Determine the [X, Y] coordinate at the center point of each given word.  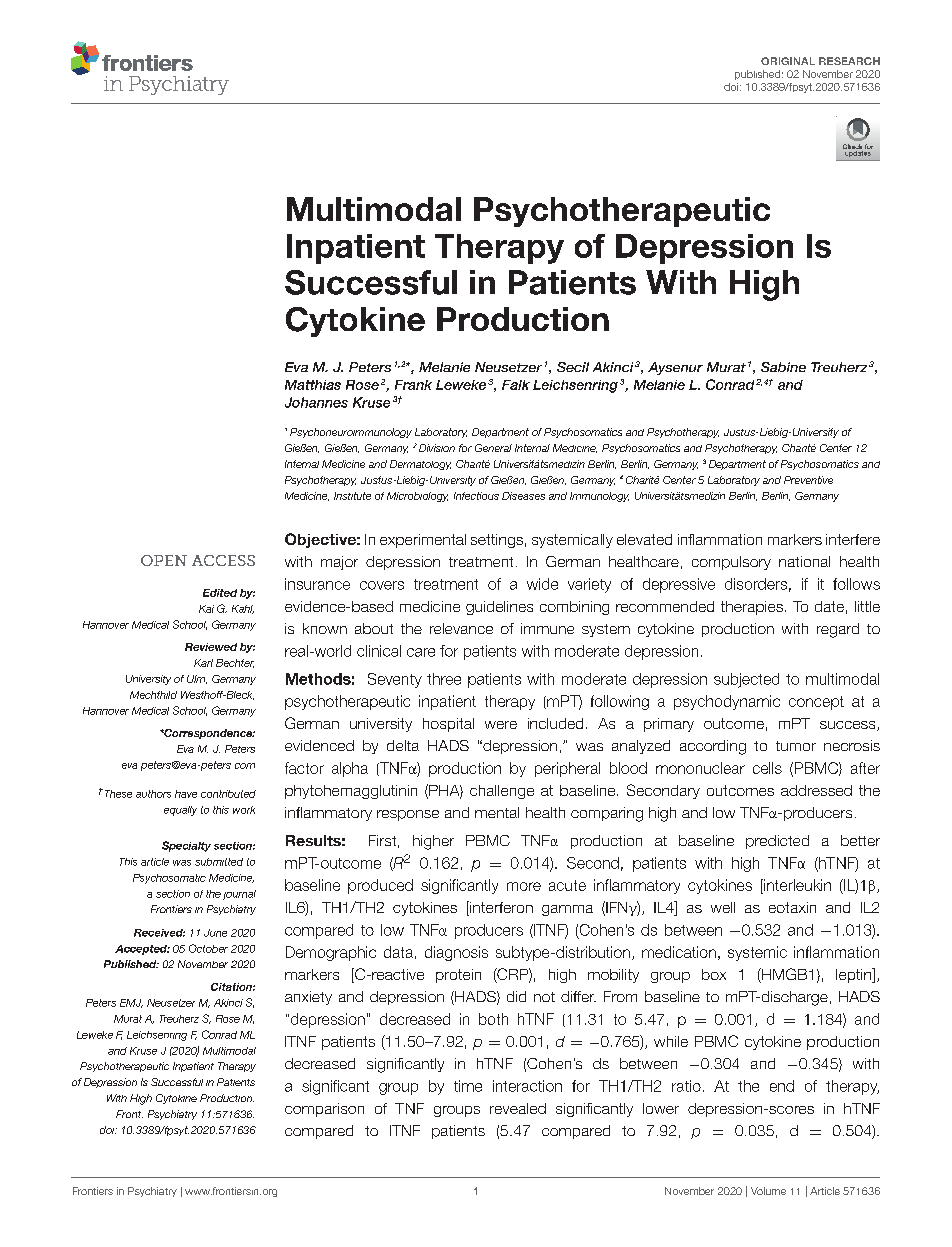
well [723, 907]
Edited [220, 593]
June [215, 933]
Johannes [316, 402]
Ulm [197, 679]
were [501, 725]
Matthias [313, 385]
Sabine [783, 367]
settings [497, 541]
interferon [500, 908]
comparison [324, 1110]
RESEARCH [849, 61]
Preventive [808, 480]
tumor [796, 746]
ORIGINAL [788, 61]
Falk [516, 385]
